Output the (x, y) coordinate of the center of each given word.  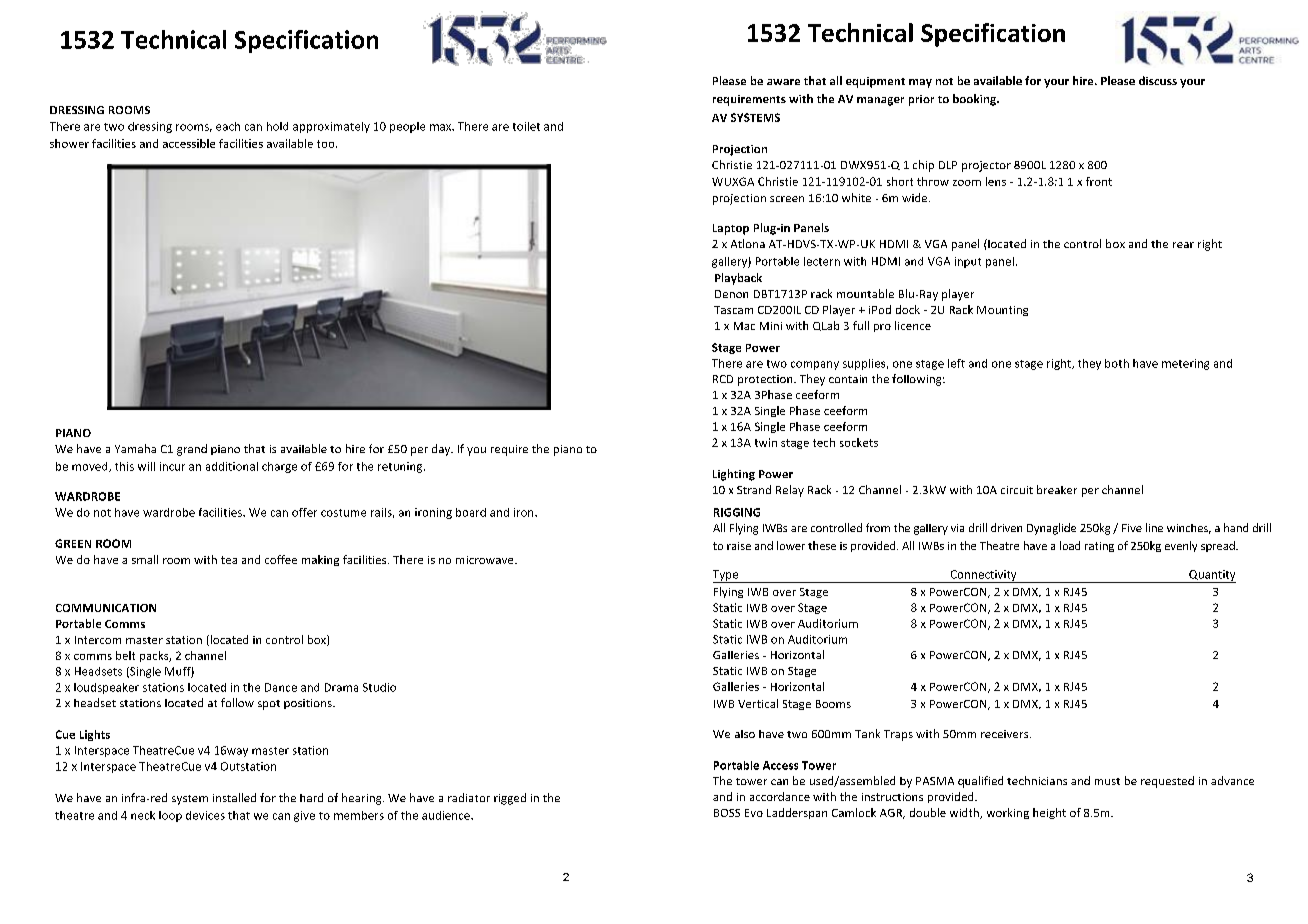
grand (192, 450)
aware (783, 82)
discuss (1158, 80)
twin (766, 442)
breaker (1057, 489)
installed (234, 797)
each (228, 126)
